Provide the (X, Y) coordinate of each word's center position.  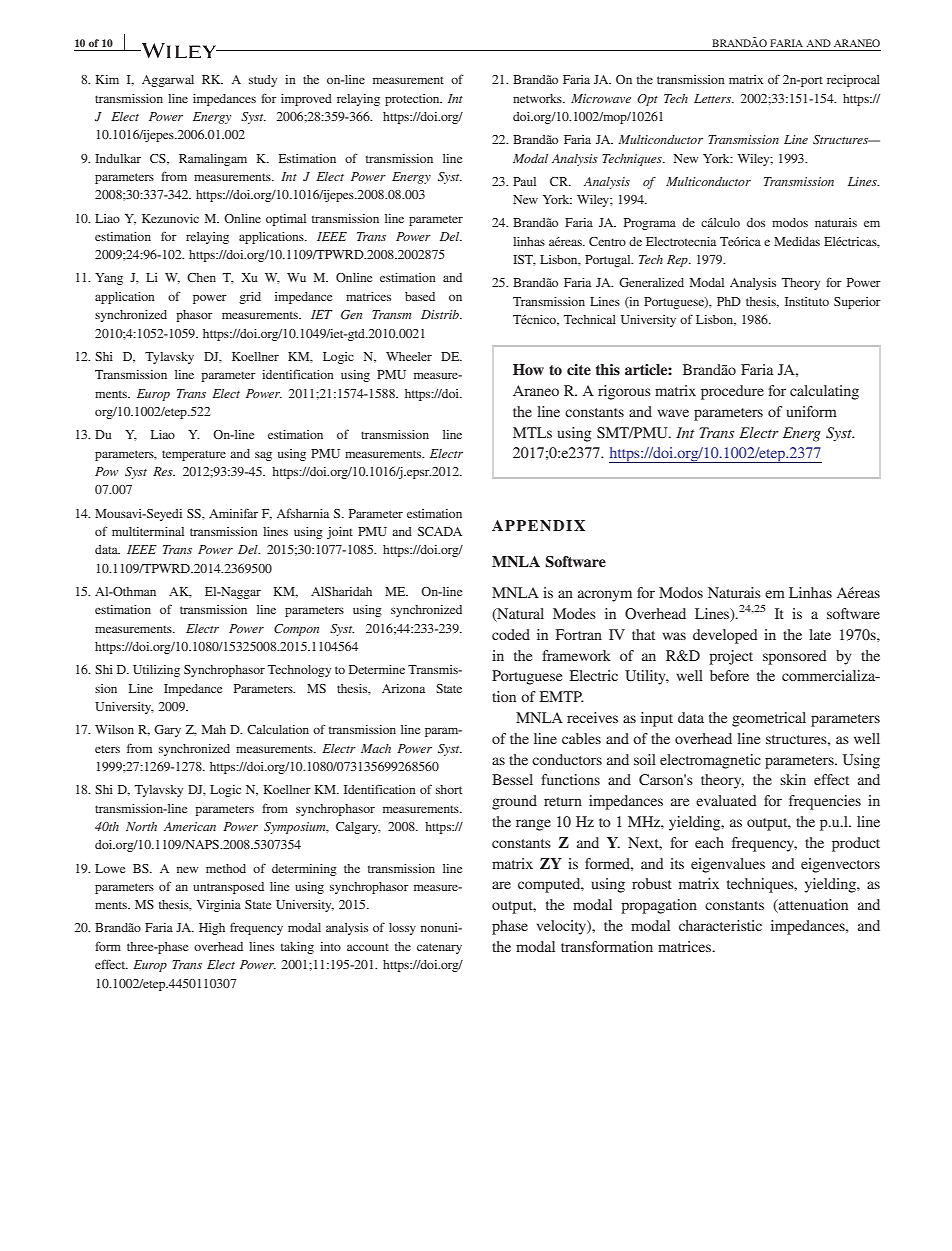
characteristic (720, 925)
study (263, 81)
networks (538, 98)
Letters (714, 98)
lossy (402, 929)
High (212, 929)
